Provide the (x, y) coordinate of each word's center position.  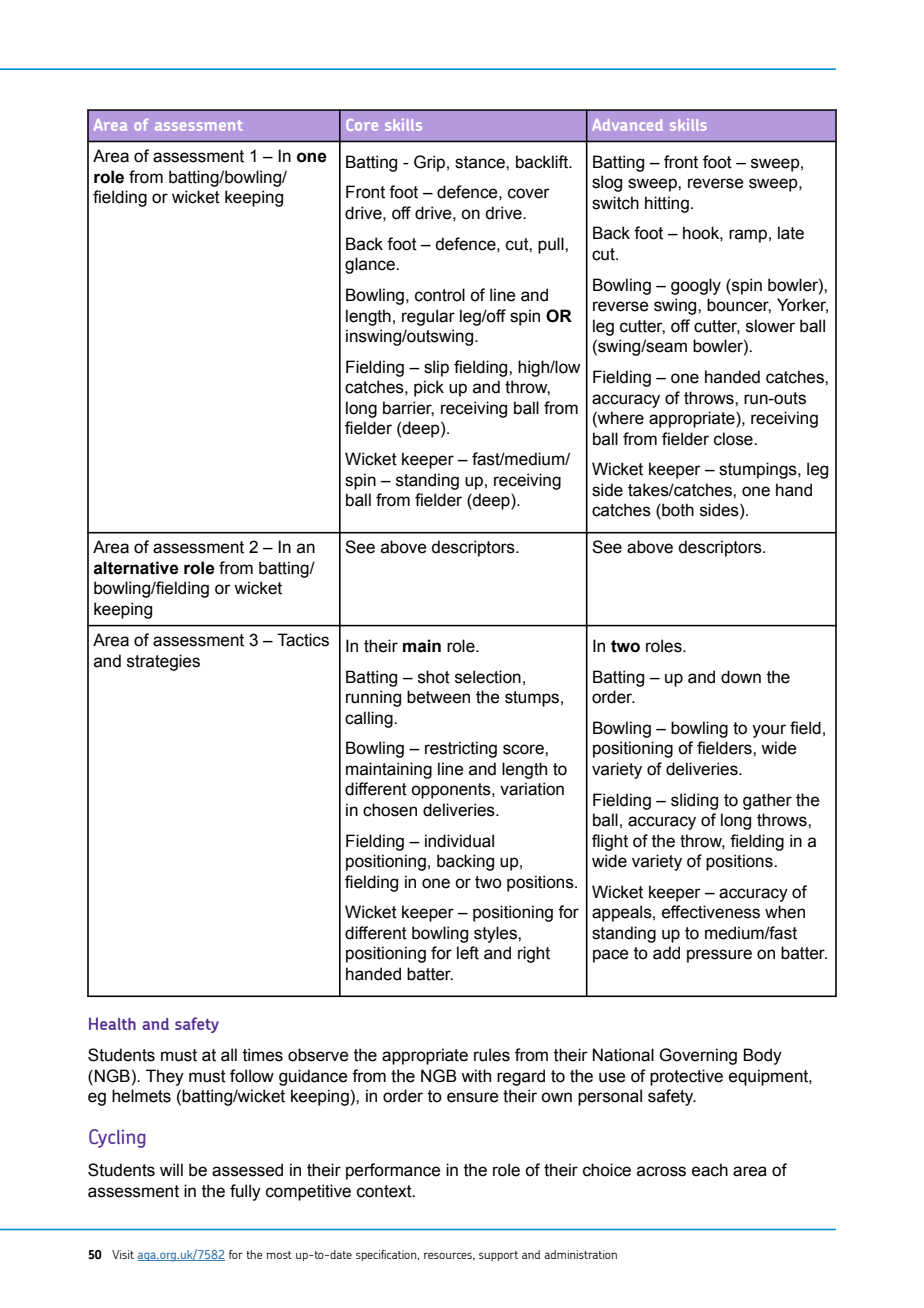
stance (481, 162)
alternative (136, 568)
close (734, 439)
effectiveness (711, 912)
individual (459, 841)
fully (245, 1192)
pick (429, 388)
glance (371, 265)
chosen (390, 810)
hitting (667, 204)
